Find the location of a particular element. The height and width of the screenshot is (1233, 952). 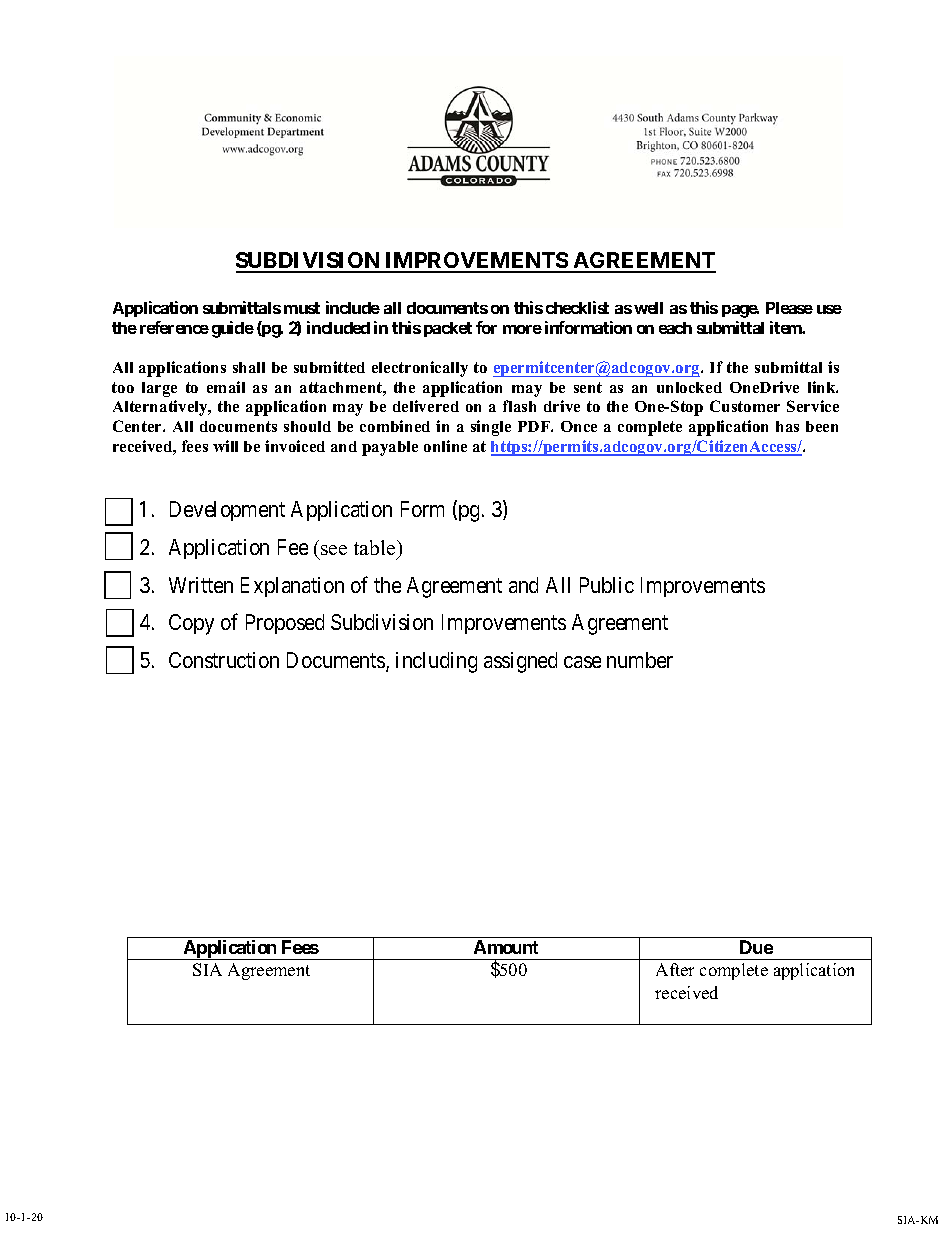

case is located at coordinates (582, 662).
